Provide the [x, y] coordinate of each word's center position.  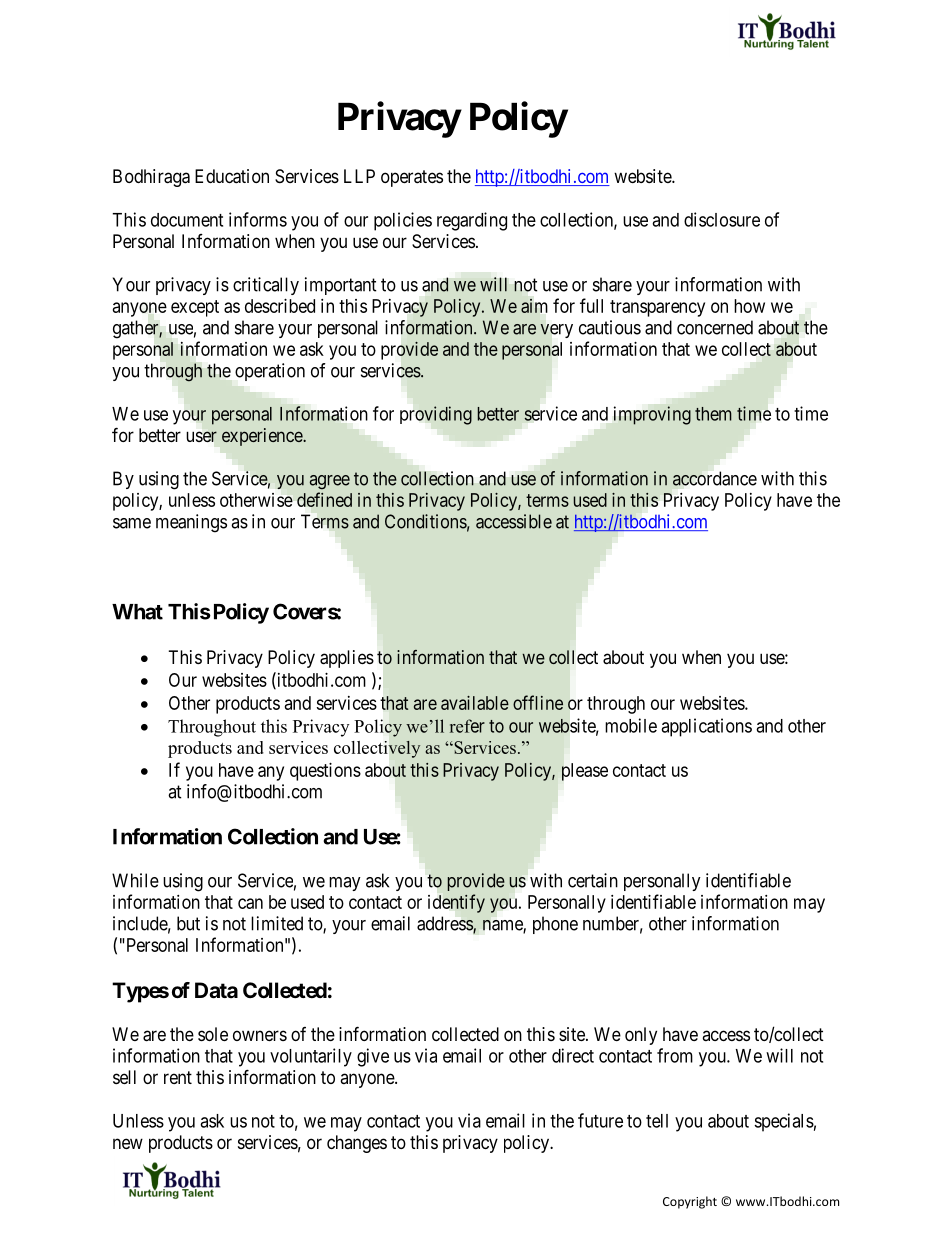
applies [347, 659]
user [201, 436]
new [128, 1143]
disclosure [722, 219]
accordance [715, 478]
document [187, 220]
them [713, 414]
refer [467, 726]
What [137, 612]
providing [436, 415]
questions [325, 772]
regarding [472, 221]
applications [706, 727]
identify [456, 903]
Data [216, 990]
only [641, 1036]
